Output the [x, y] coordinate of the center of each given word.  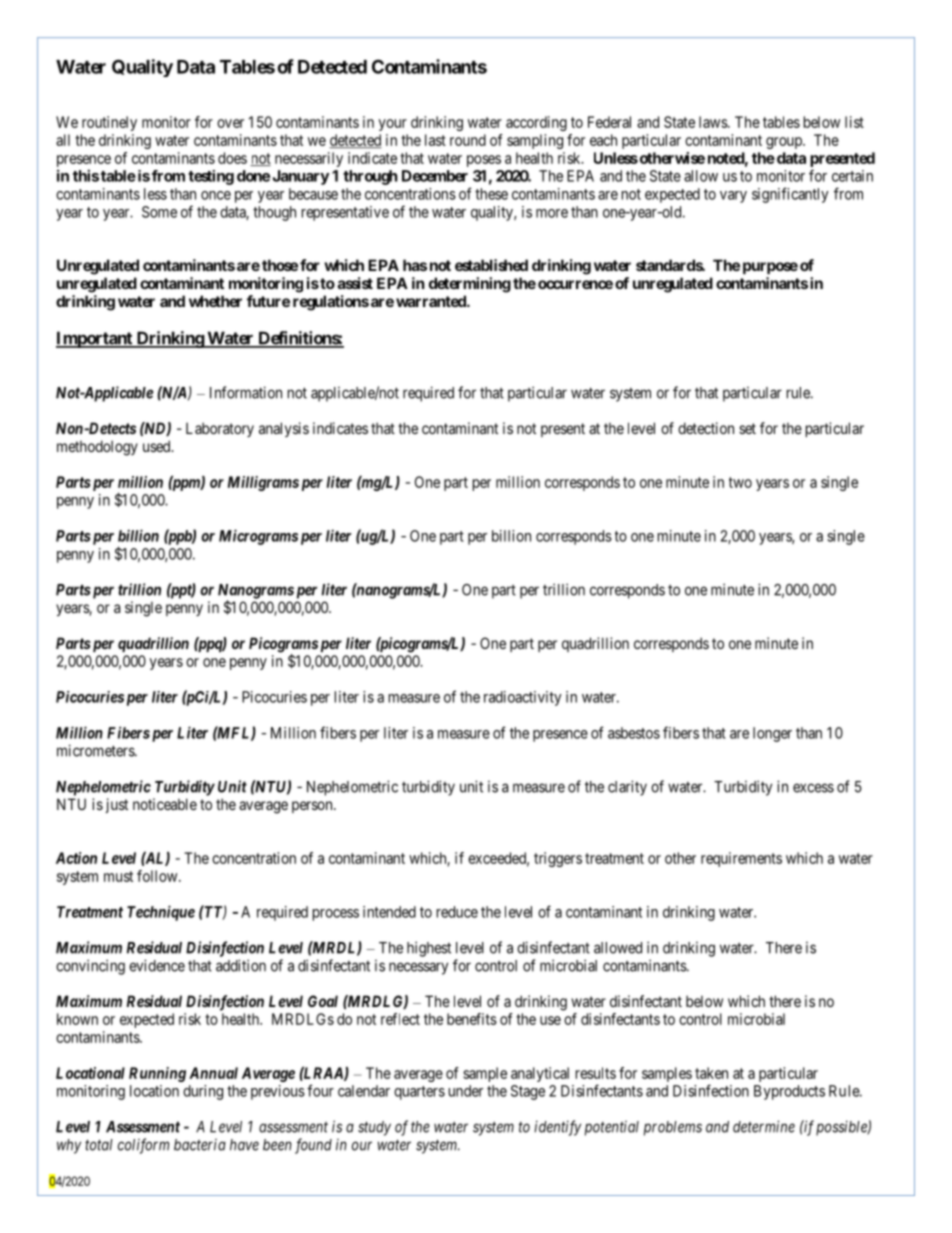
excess [813, 788]
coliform [143, 1146]
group [785, 143]
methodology [97, 448]
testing [211, 177]
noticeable [165, 804]
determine [764, 1126]
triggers [558, 859]
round [468, 140]
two [740, 482]
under [466, 1091]
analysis [284, 429]
